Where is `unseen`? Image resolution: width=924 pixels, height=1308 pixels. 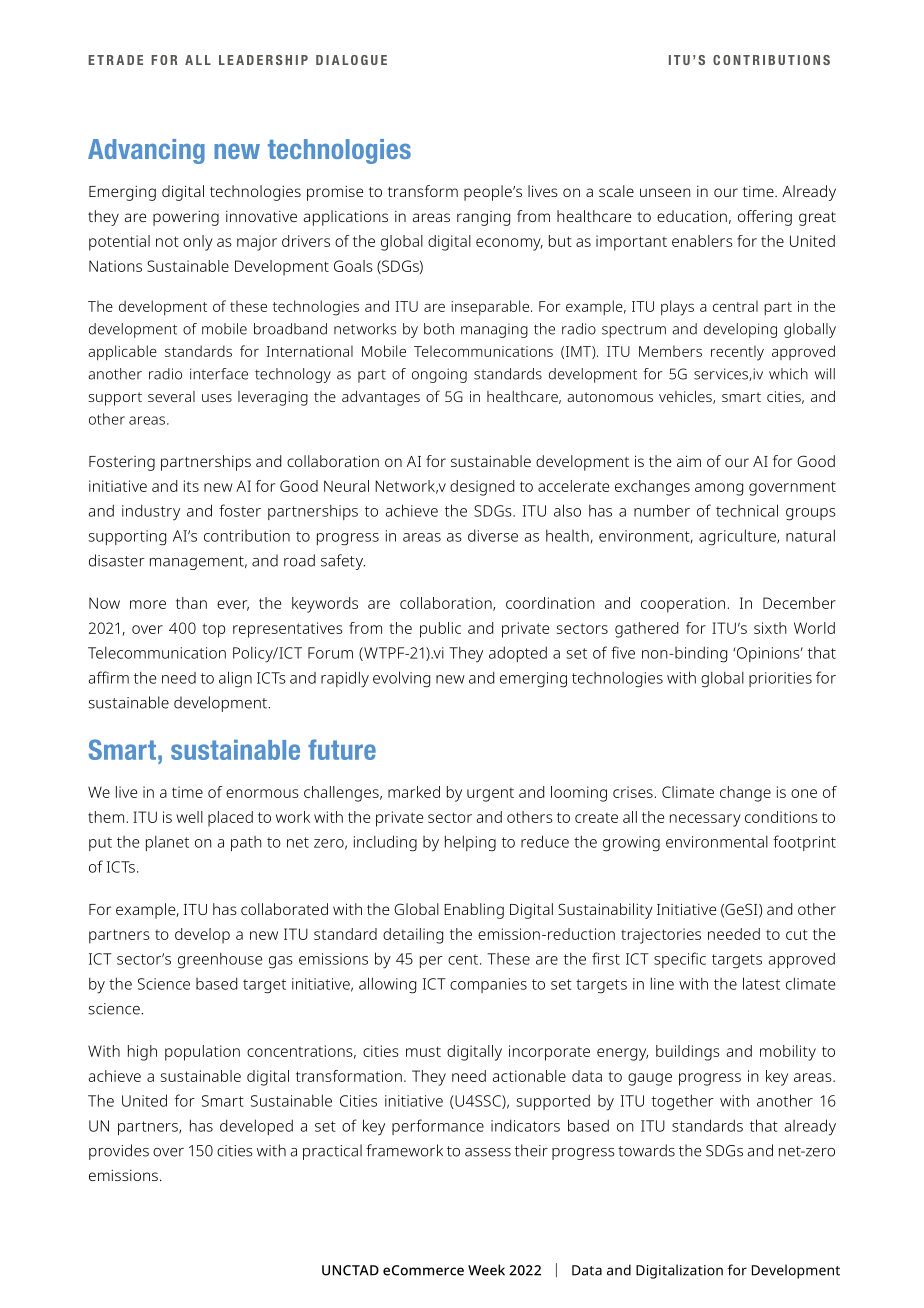
unseen is located at coordinates (665, 192).
